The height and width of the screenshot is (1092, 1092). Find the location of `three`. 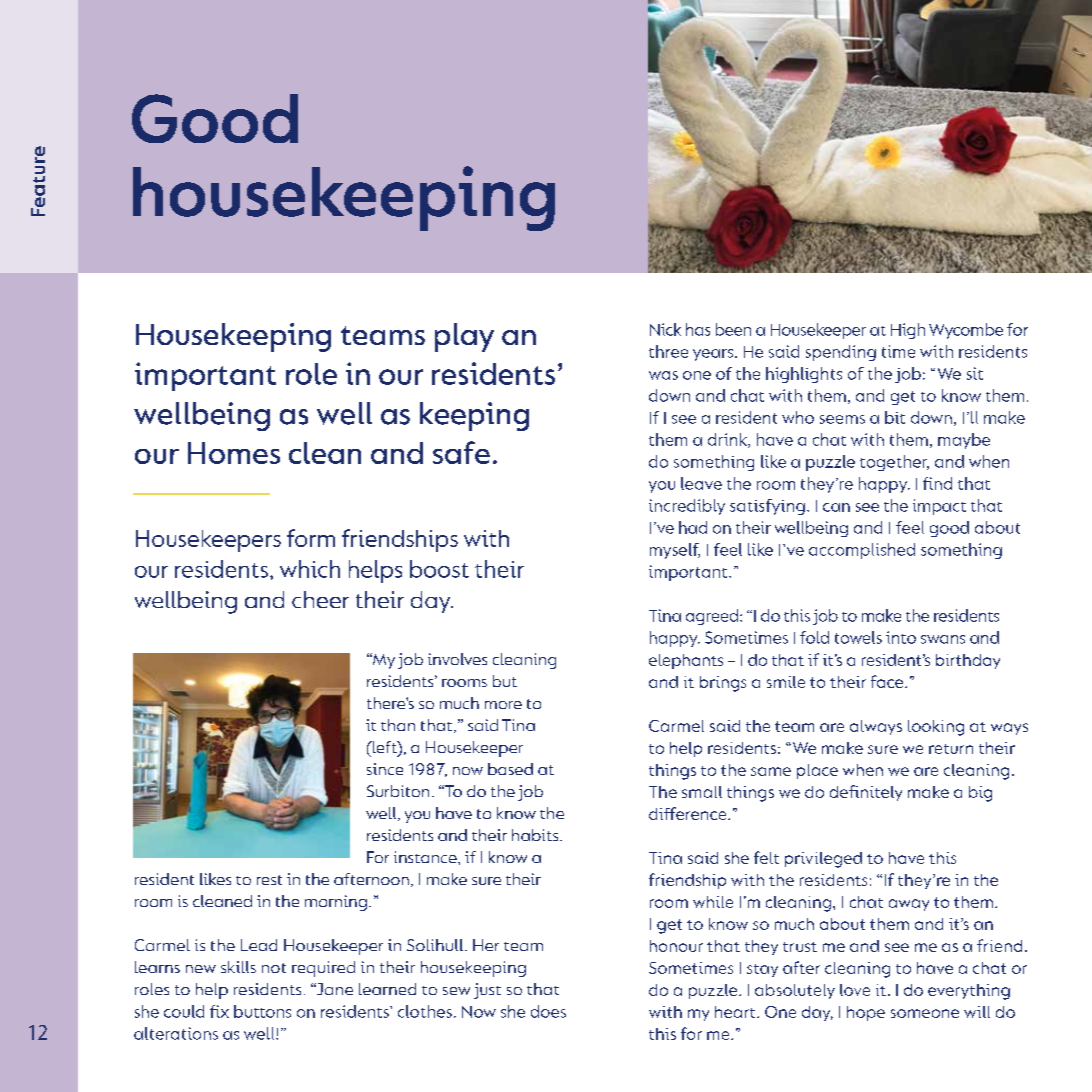

three is located at coordinates (668, 351).
